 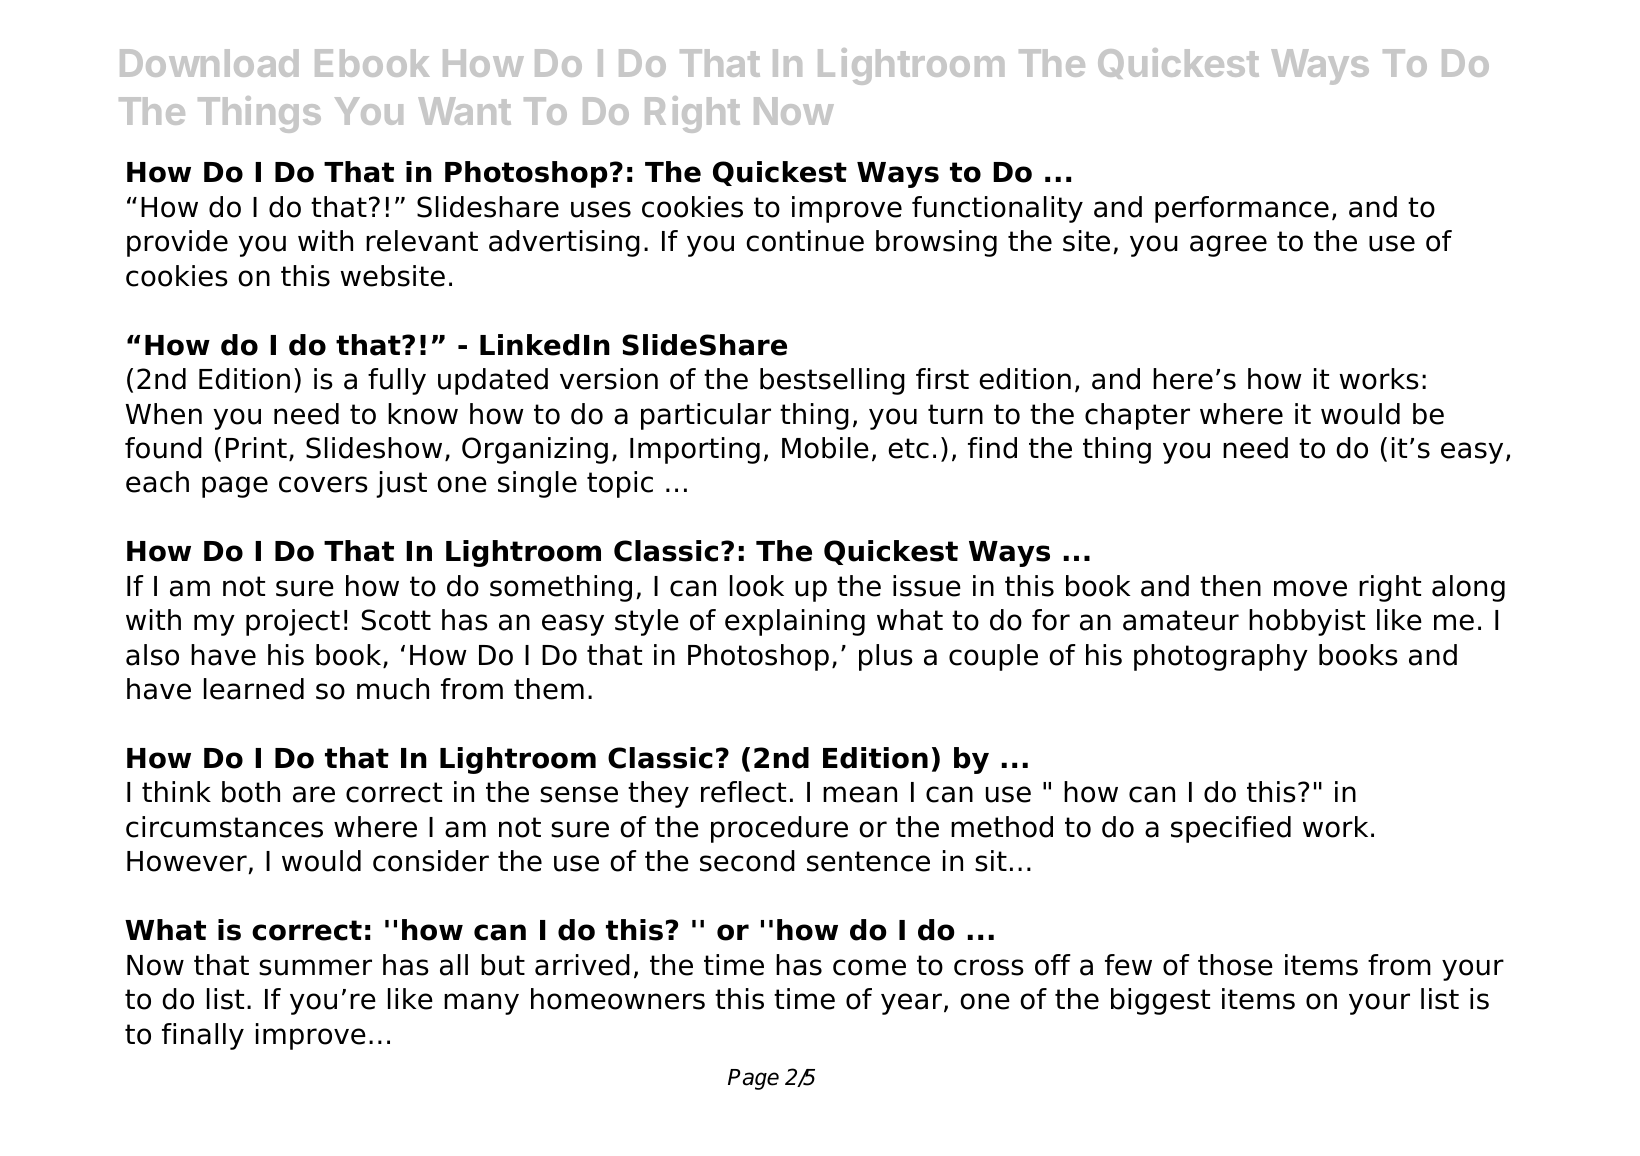 I want to click on Download, so click(x=209, y=63).
